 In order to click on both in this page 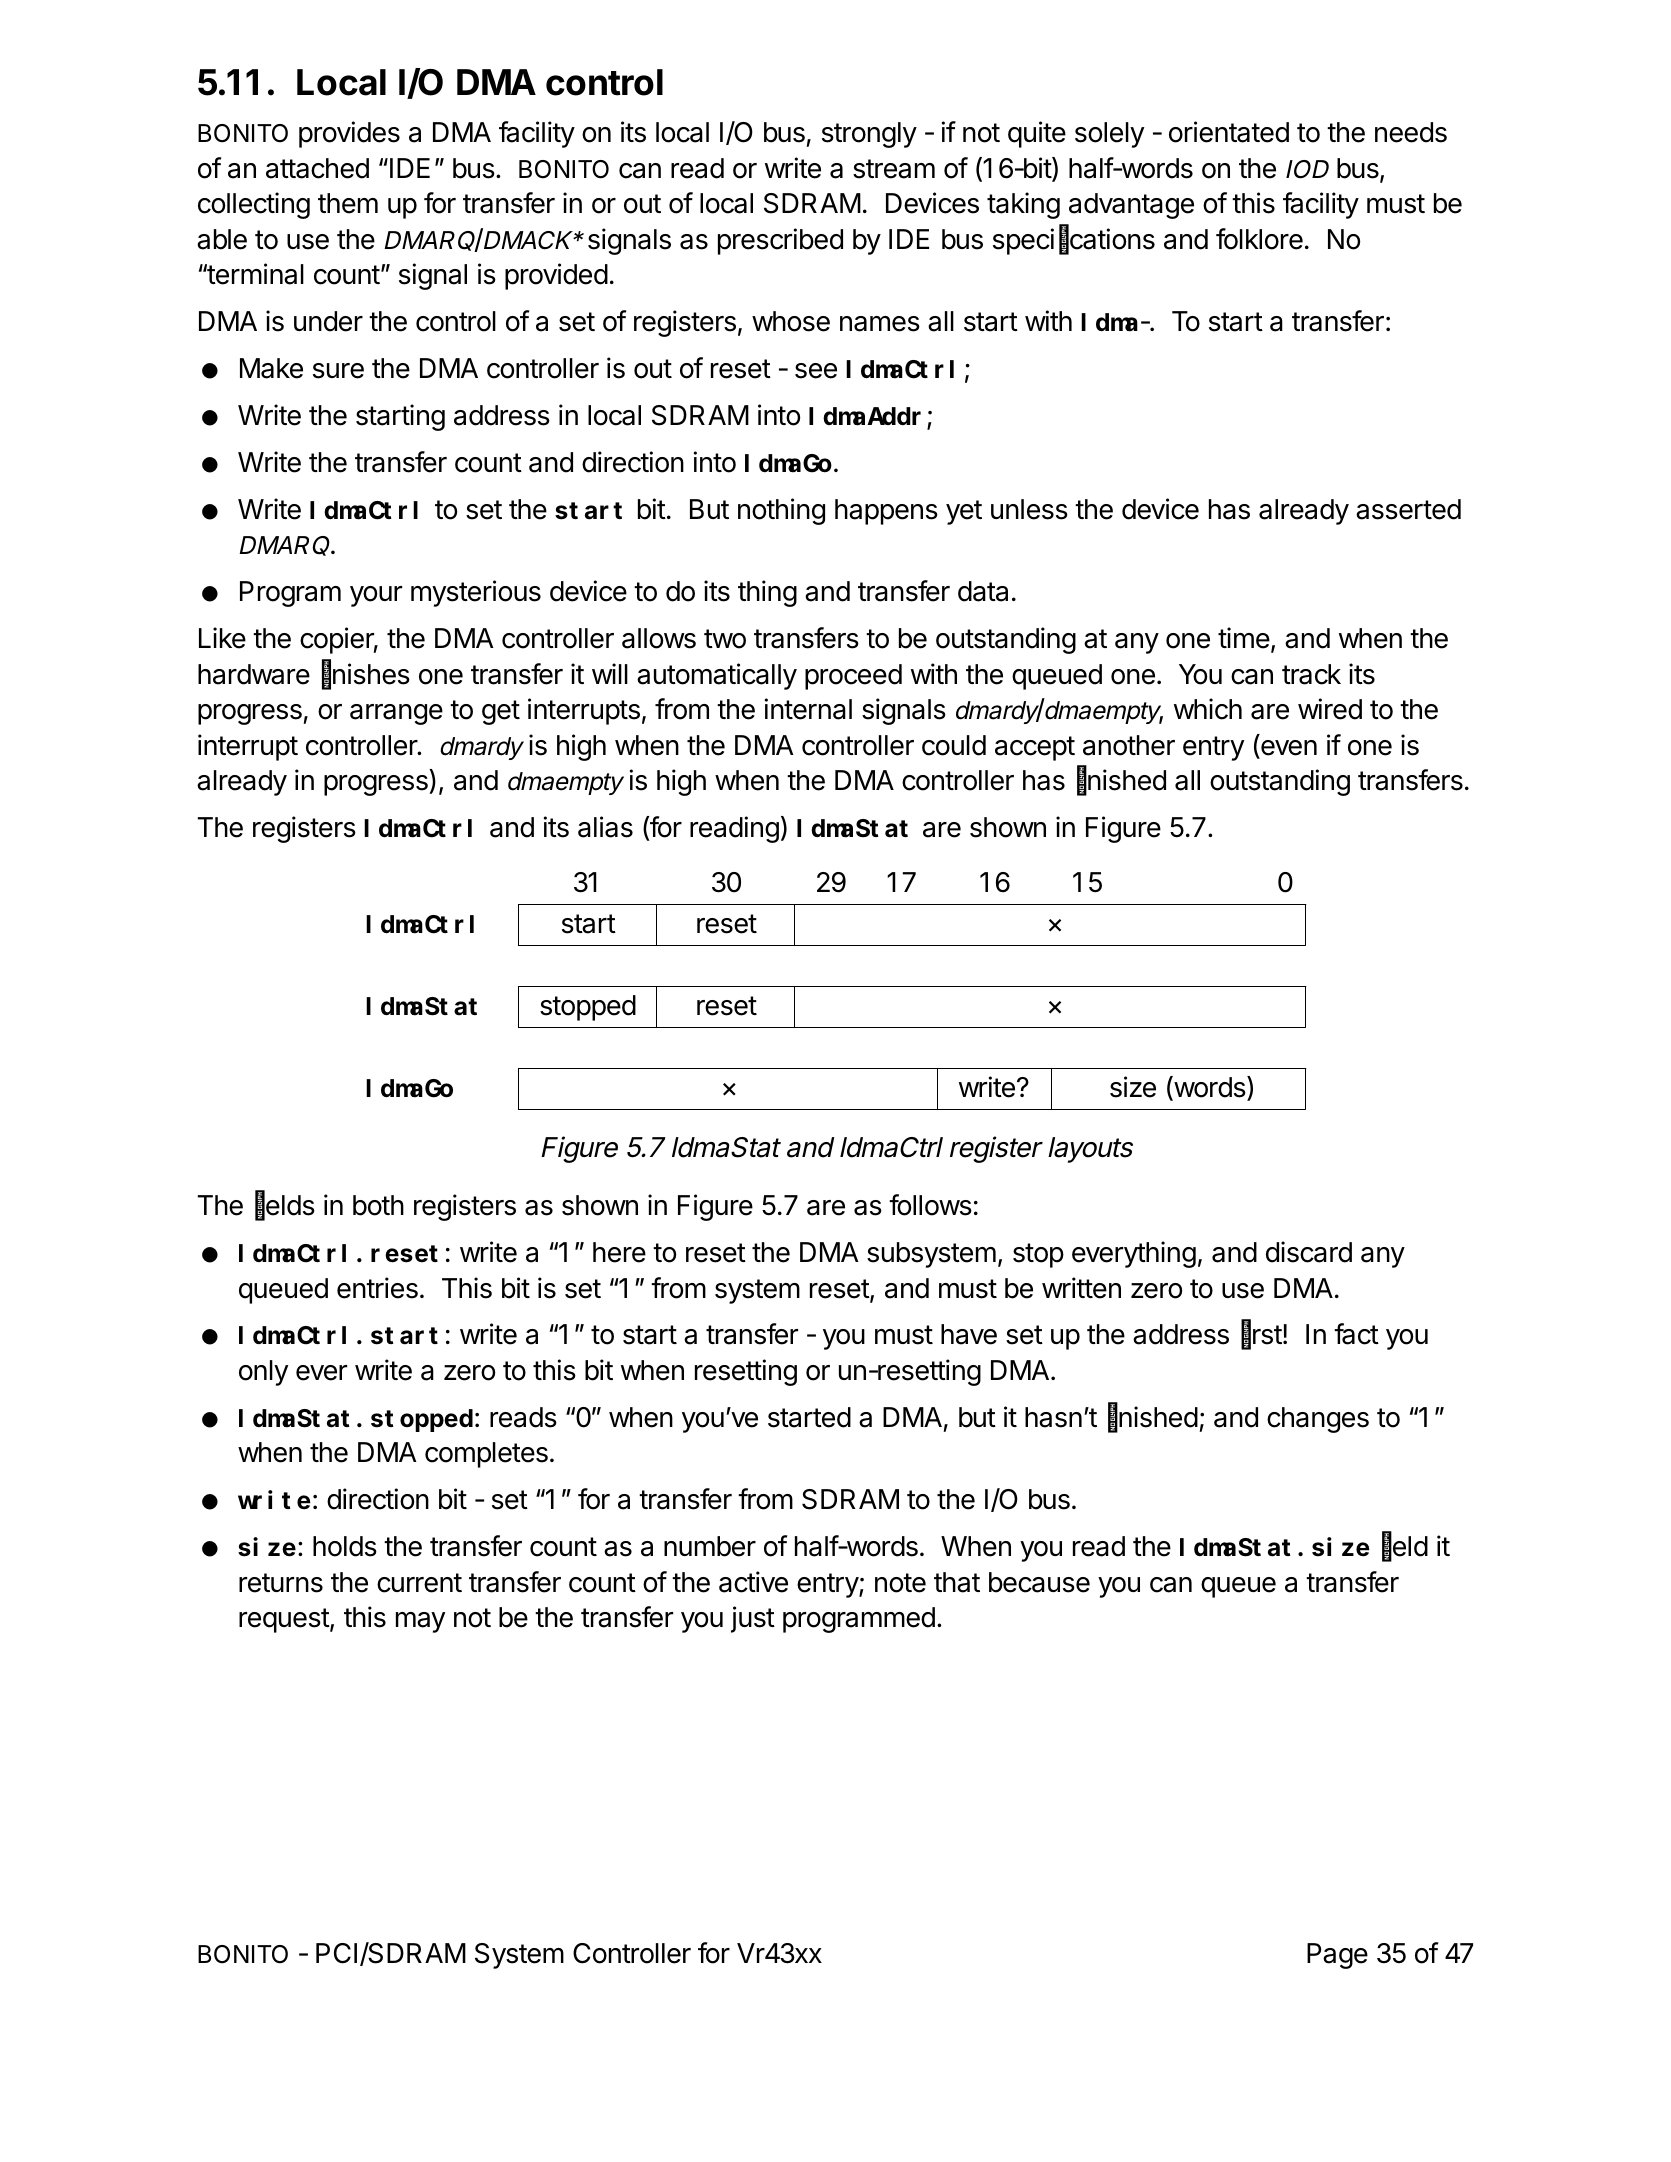, I will do `click(378, 1205)`.
